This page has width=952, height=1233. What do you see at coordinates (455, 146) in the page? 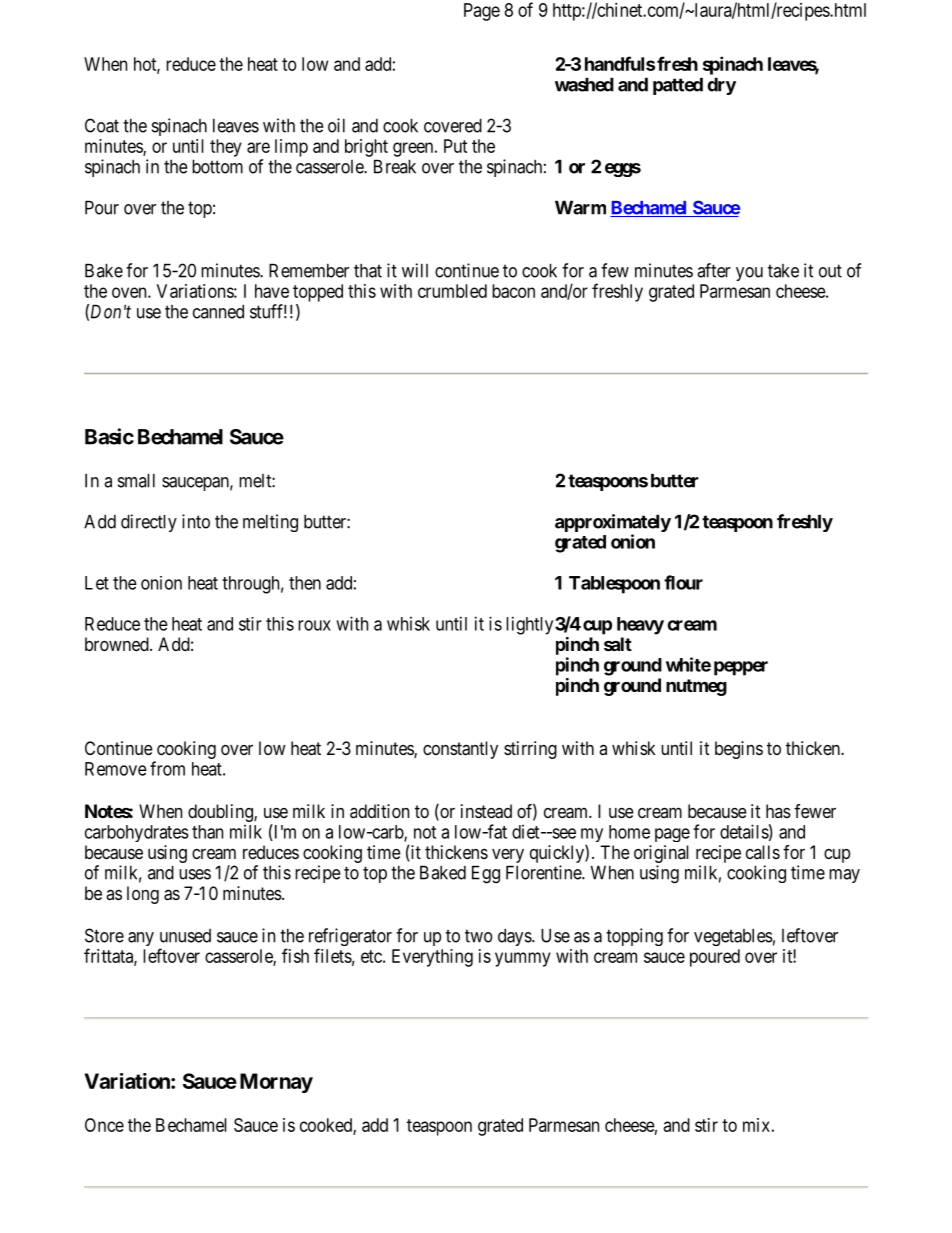
I see `Put` at bounding box center [455, 146].
